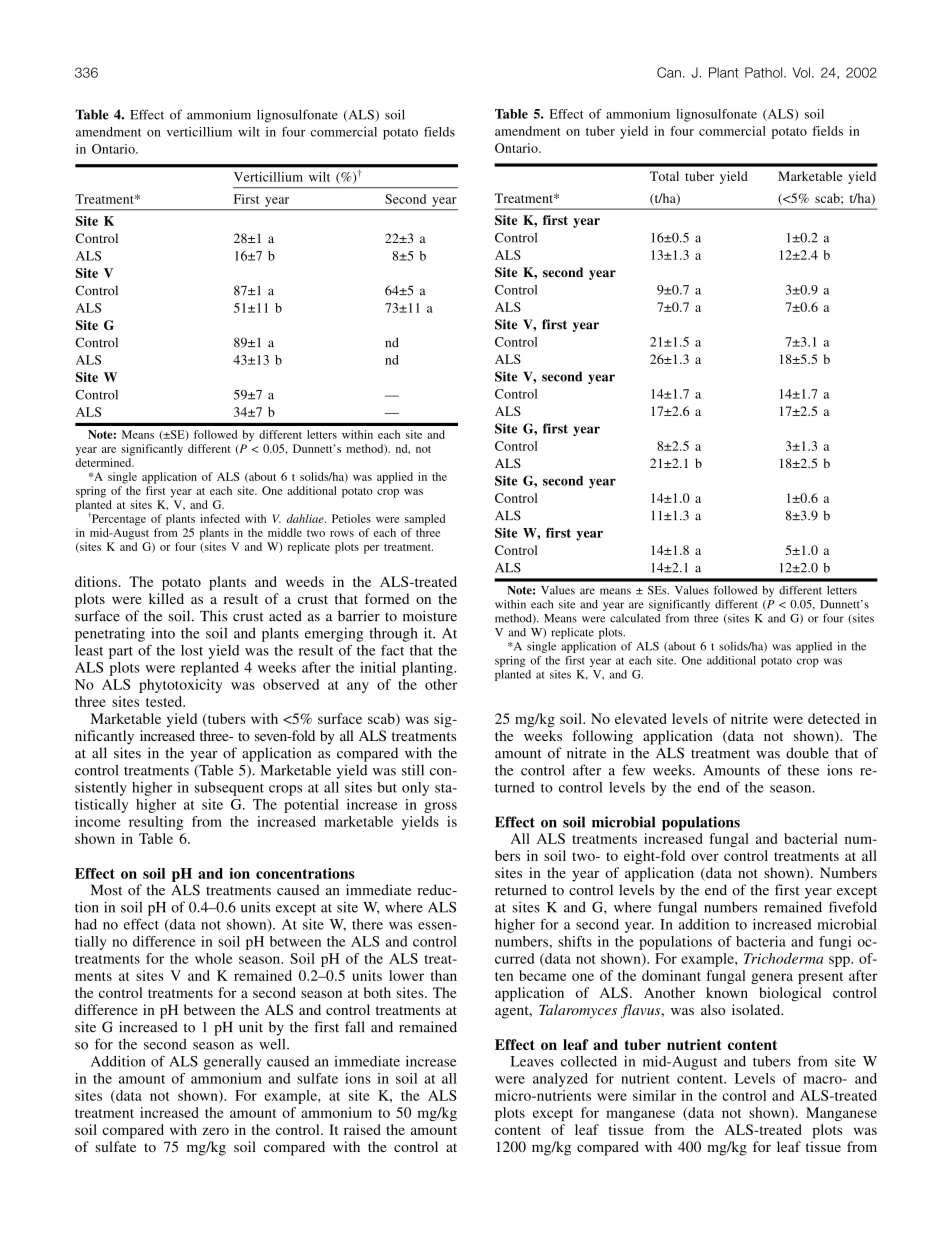 This document has height=1233, width=952. I want to click on gross, so click(440, 807).
